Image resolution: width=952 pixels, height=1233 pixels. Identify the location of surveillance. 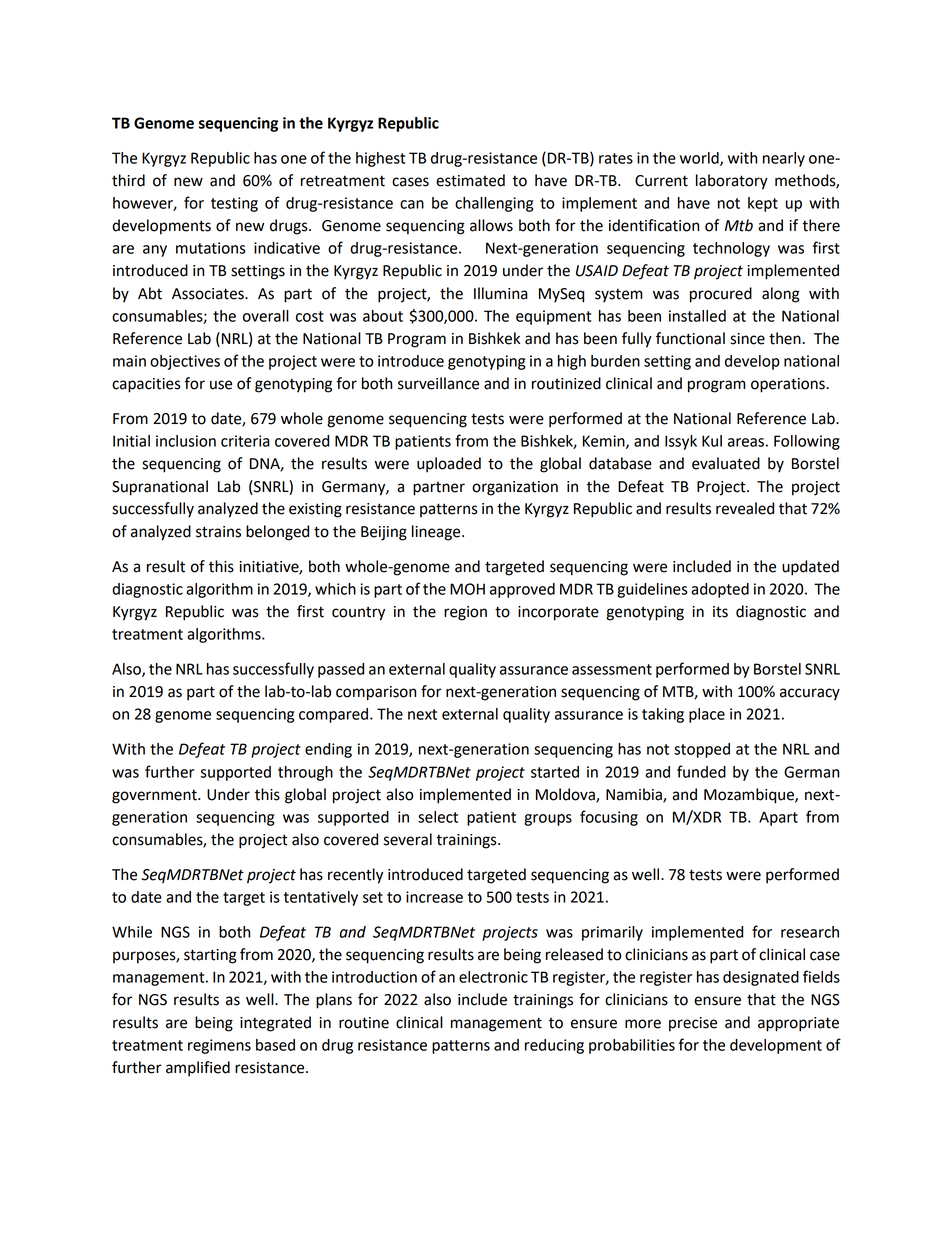
(438, 383).
